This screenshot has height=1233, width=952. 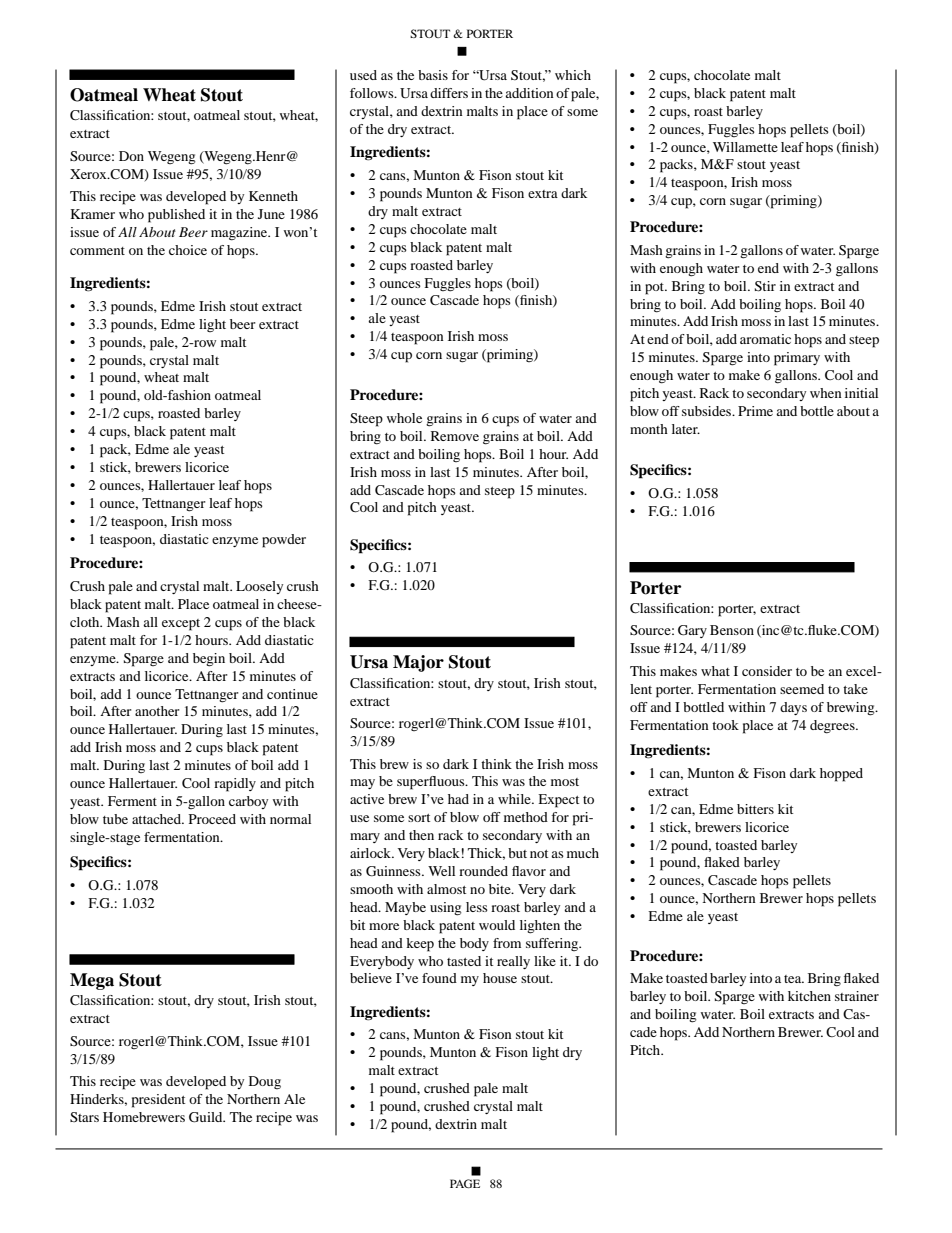 I want to click on bitters, so click(x=755, y=809).
